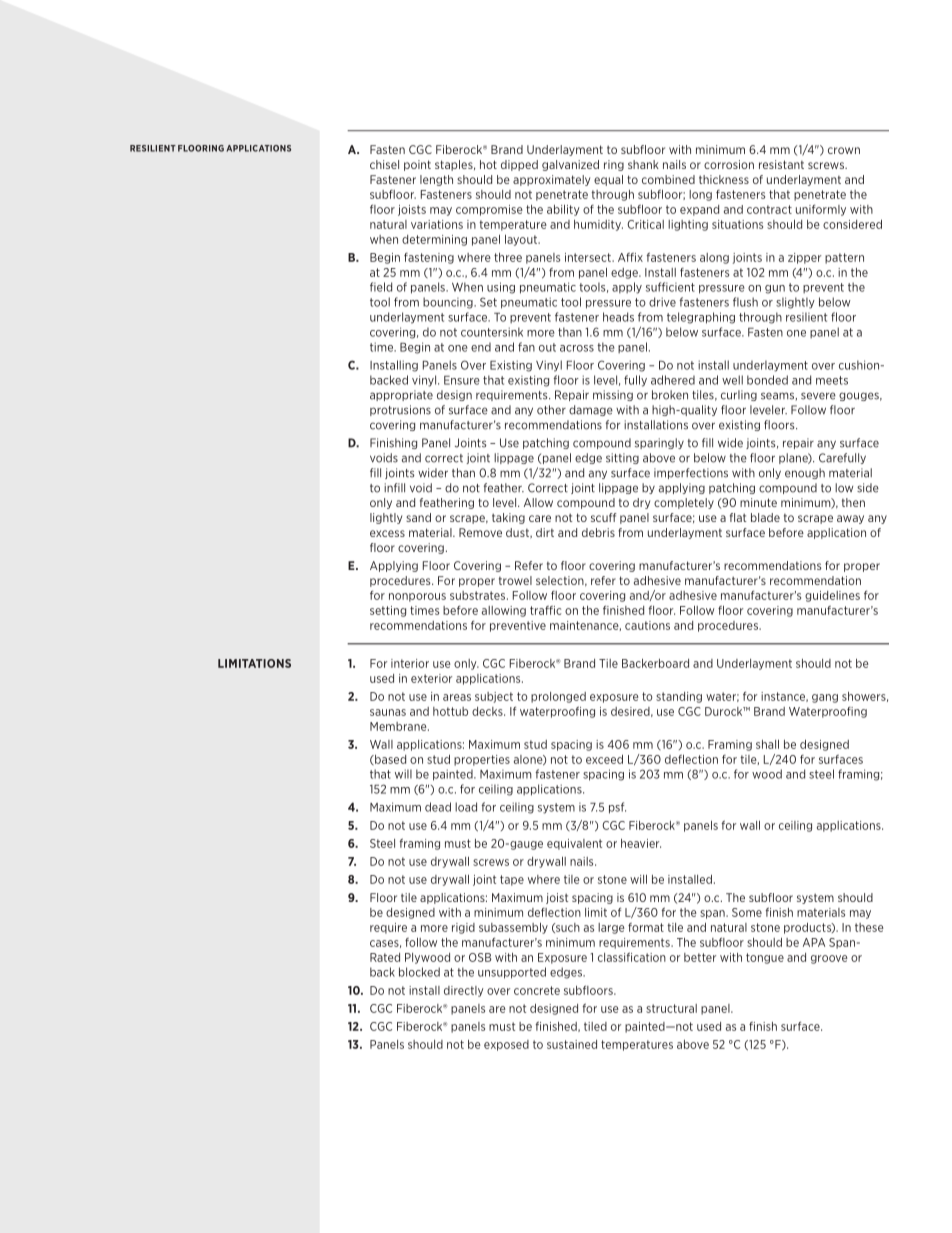 The image size is (952, 1233). Describe the element at coordinates (618, 317) in the screenshot. I see `heads` at that location.
